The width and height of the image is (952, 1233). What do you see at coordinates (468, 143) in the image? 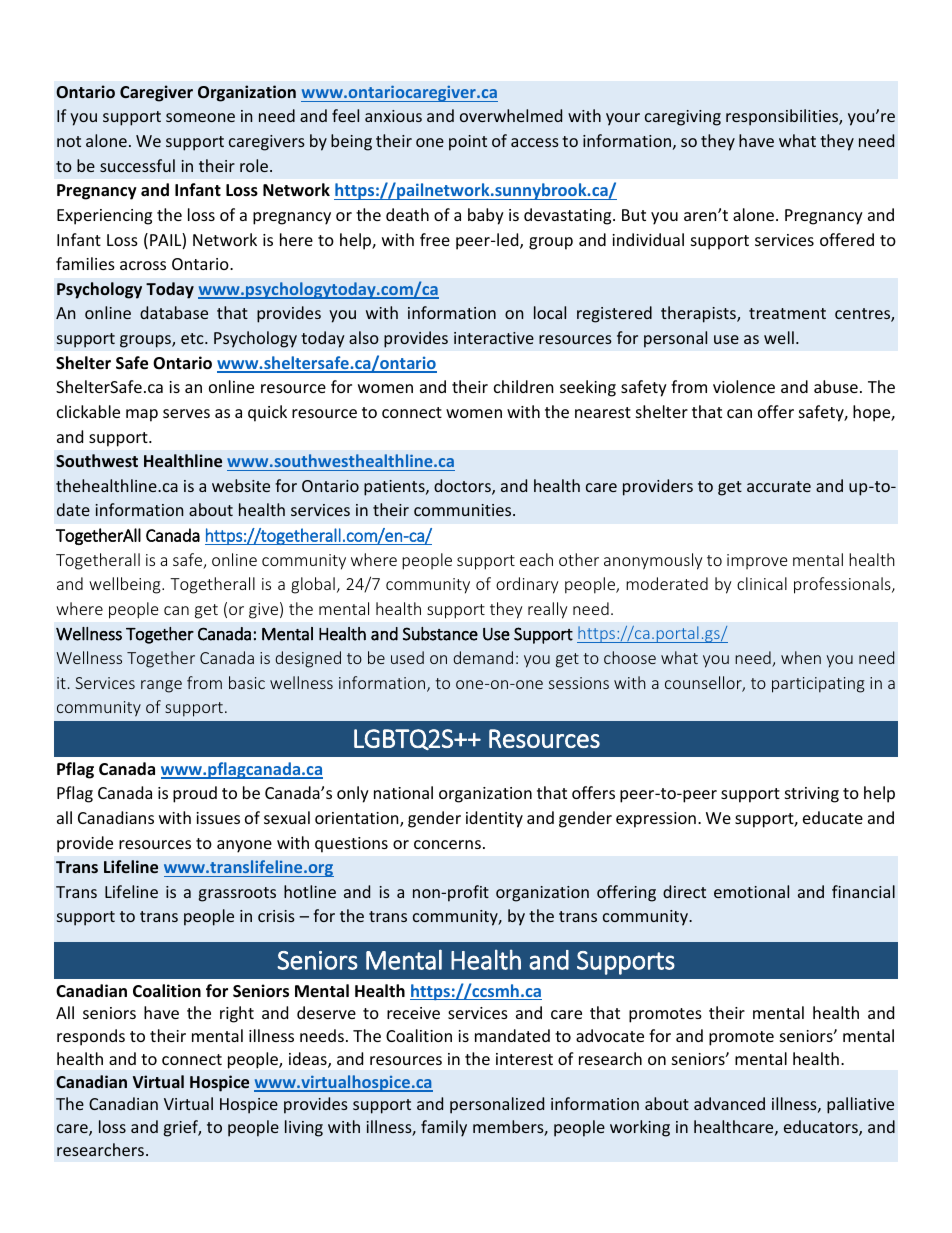
I see `point` at bounding box center [468, 143].
